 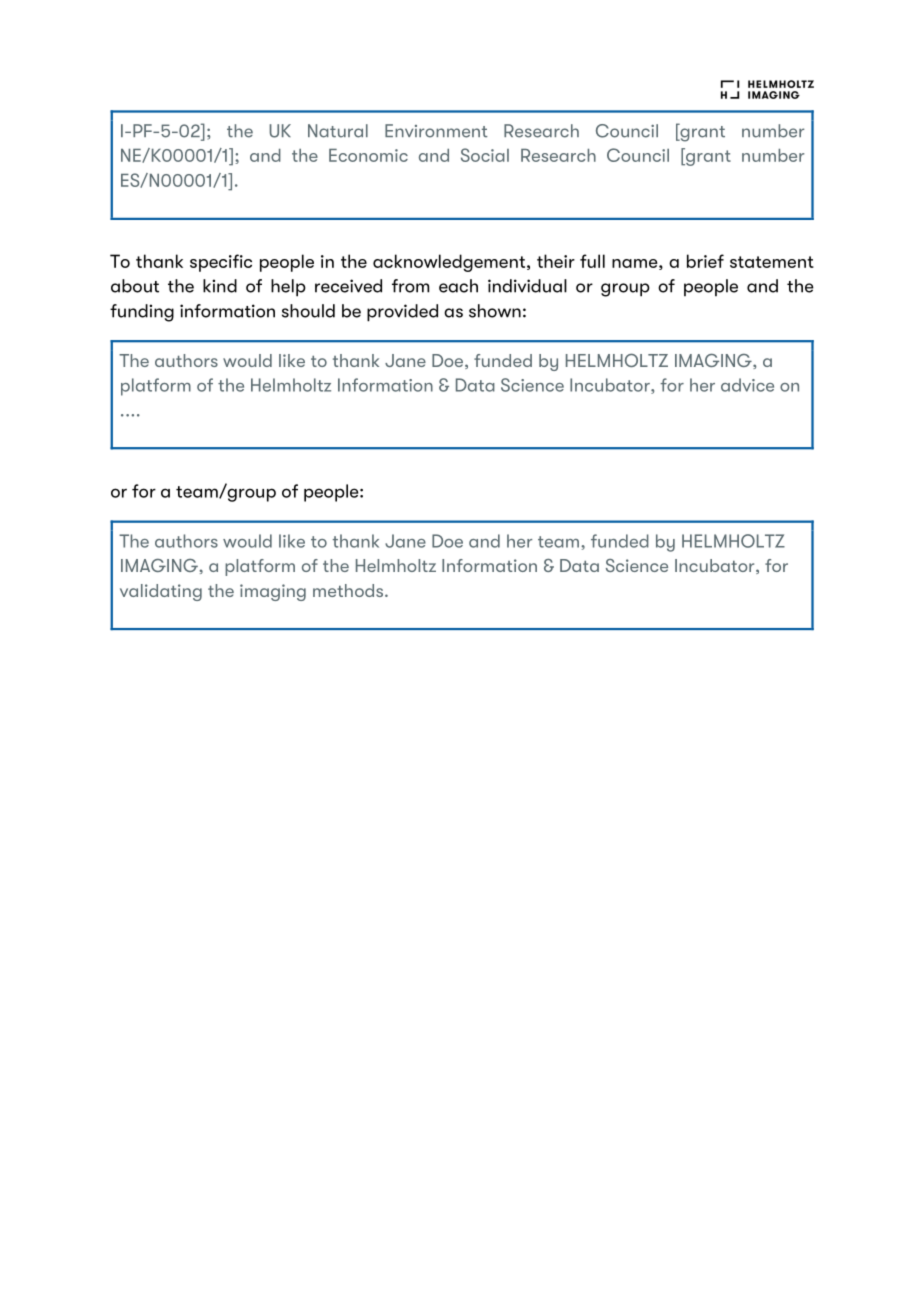 What do you see at coordinates (705, 261) in the screenshot?
I see `brief` at bounding box center [705, 261].
